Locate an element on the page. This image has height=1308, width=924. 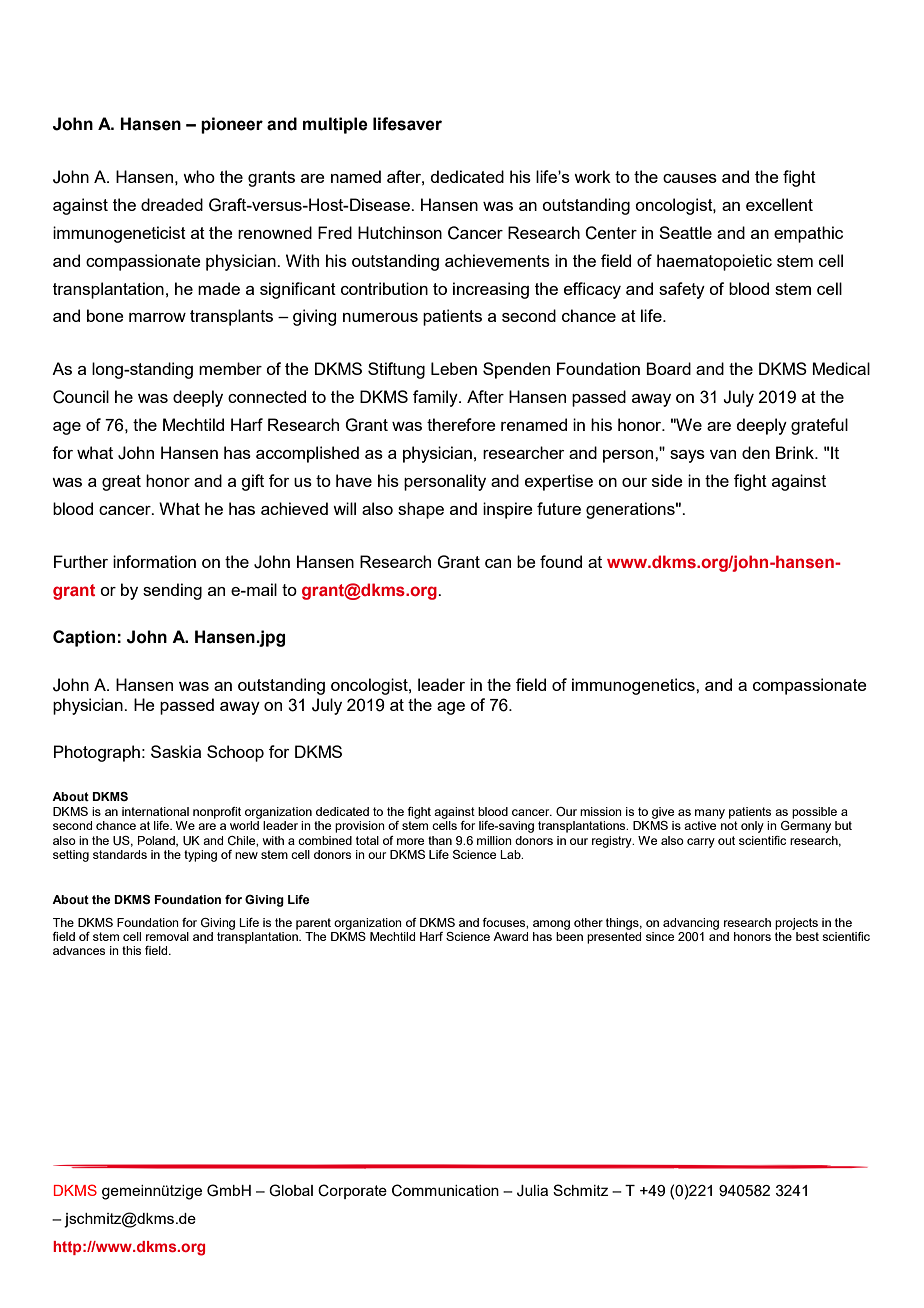
who is located at coordinates (199, 176).
